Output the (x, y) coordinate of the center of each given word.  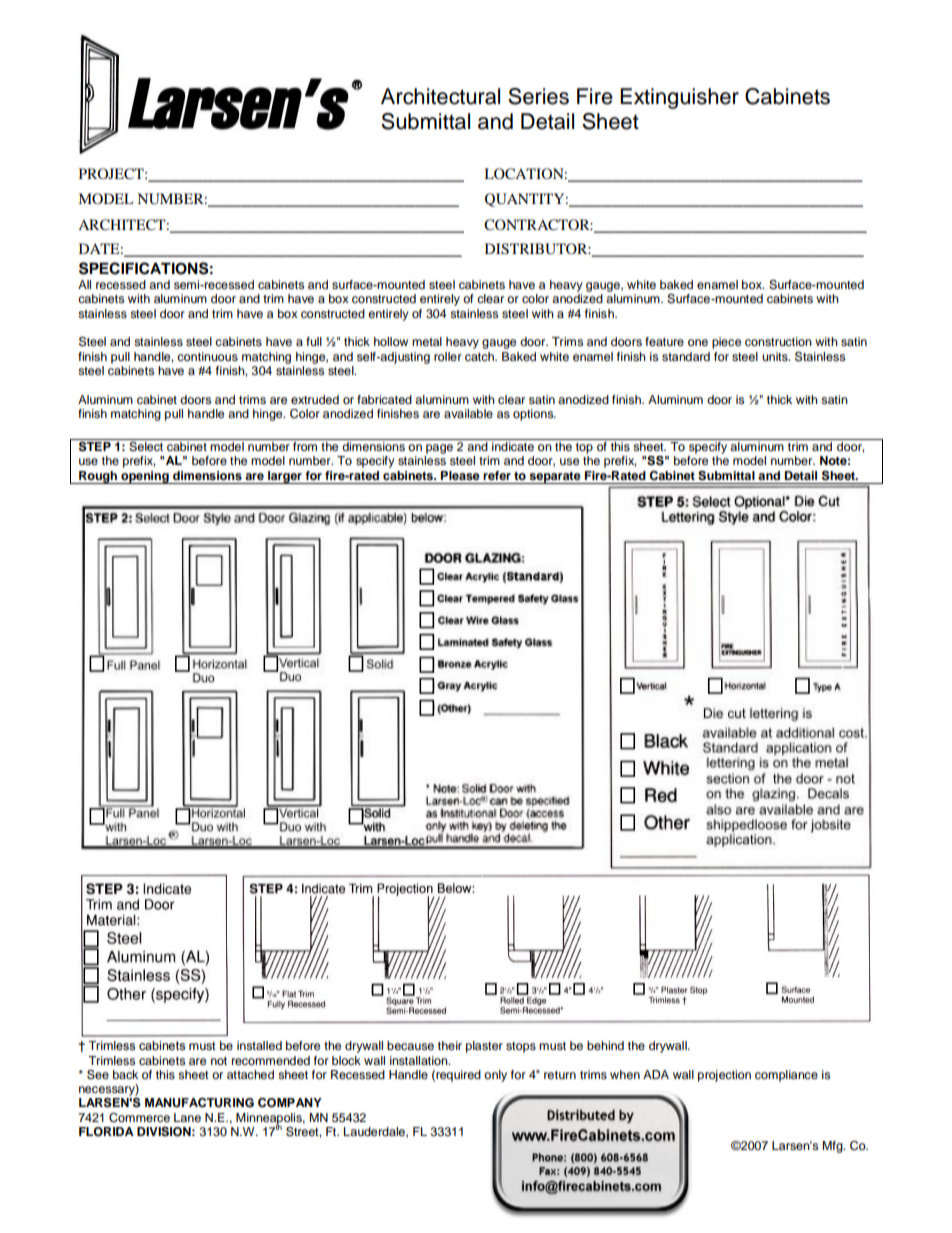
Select (146, 445)
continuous (207, 356)
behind (605, 1045)
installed (259, 1045)
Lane (187, 1117)
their (450, 1045)
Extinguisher (679, 98)
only (495, 1076)
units (776, 356)
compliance (786, 1076)
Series (538, 96)
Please (460, 475)
